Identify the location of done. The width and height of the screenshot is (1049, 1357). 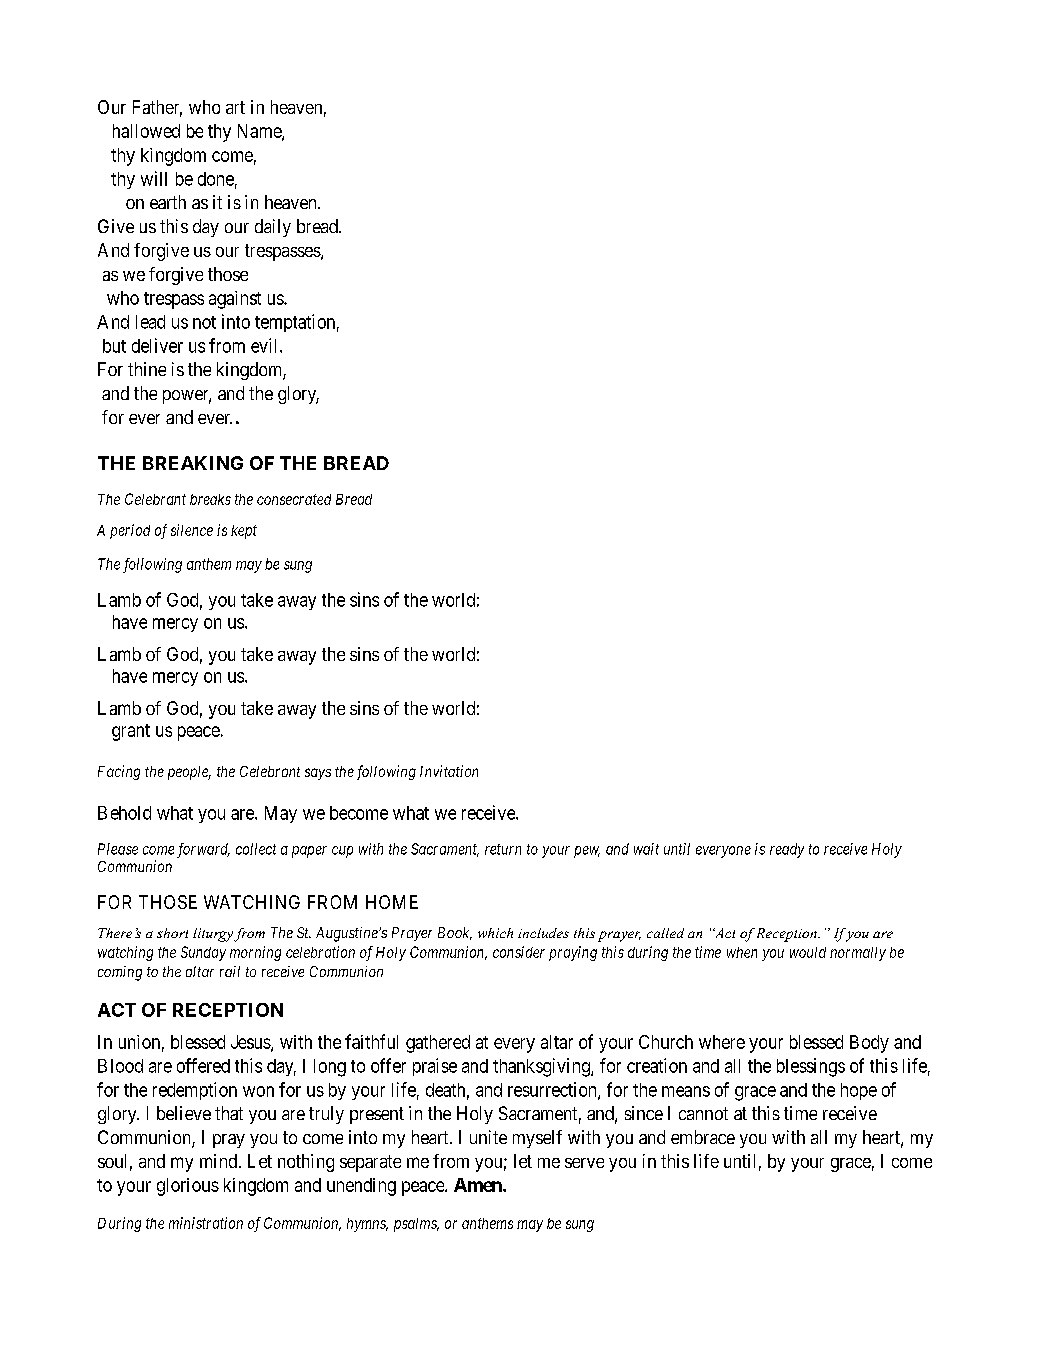
(216, 179).
